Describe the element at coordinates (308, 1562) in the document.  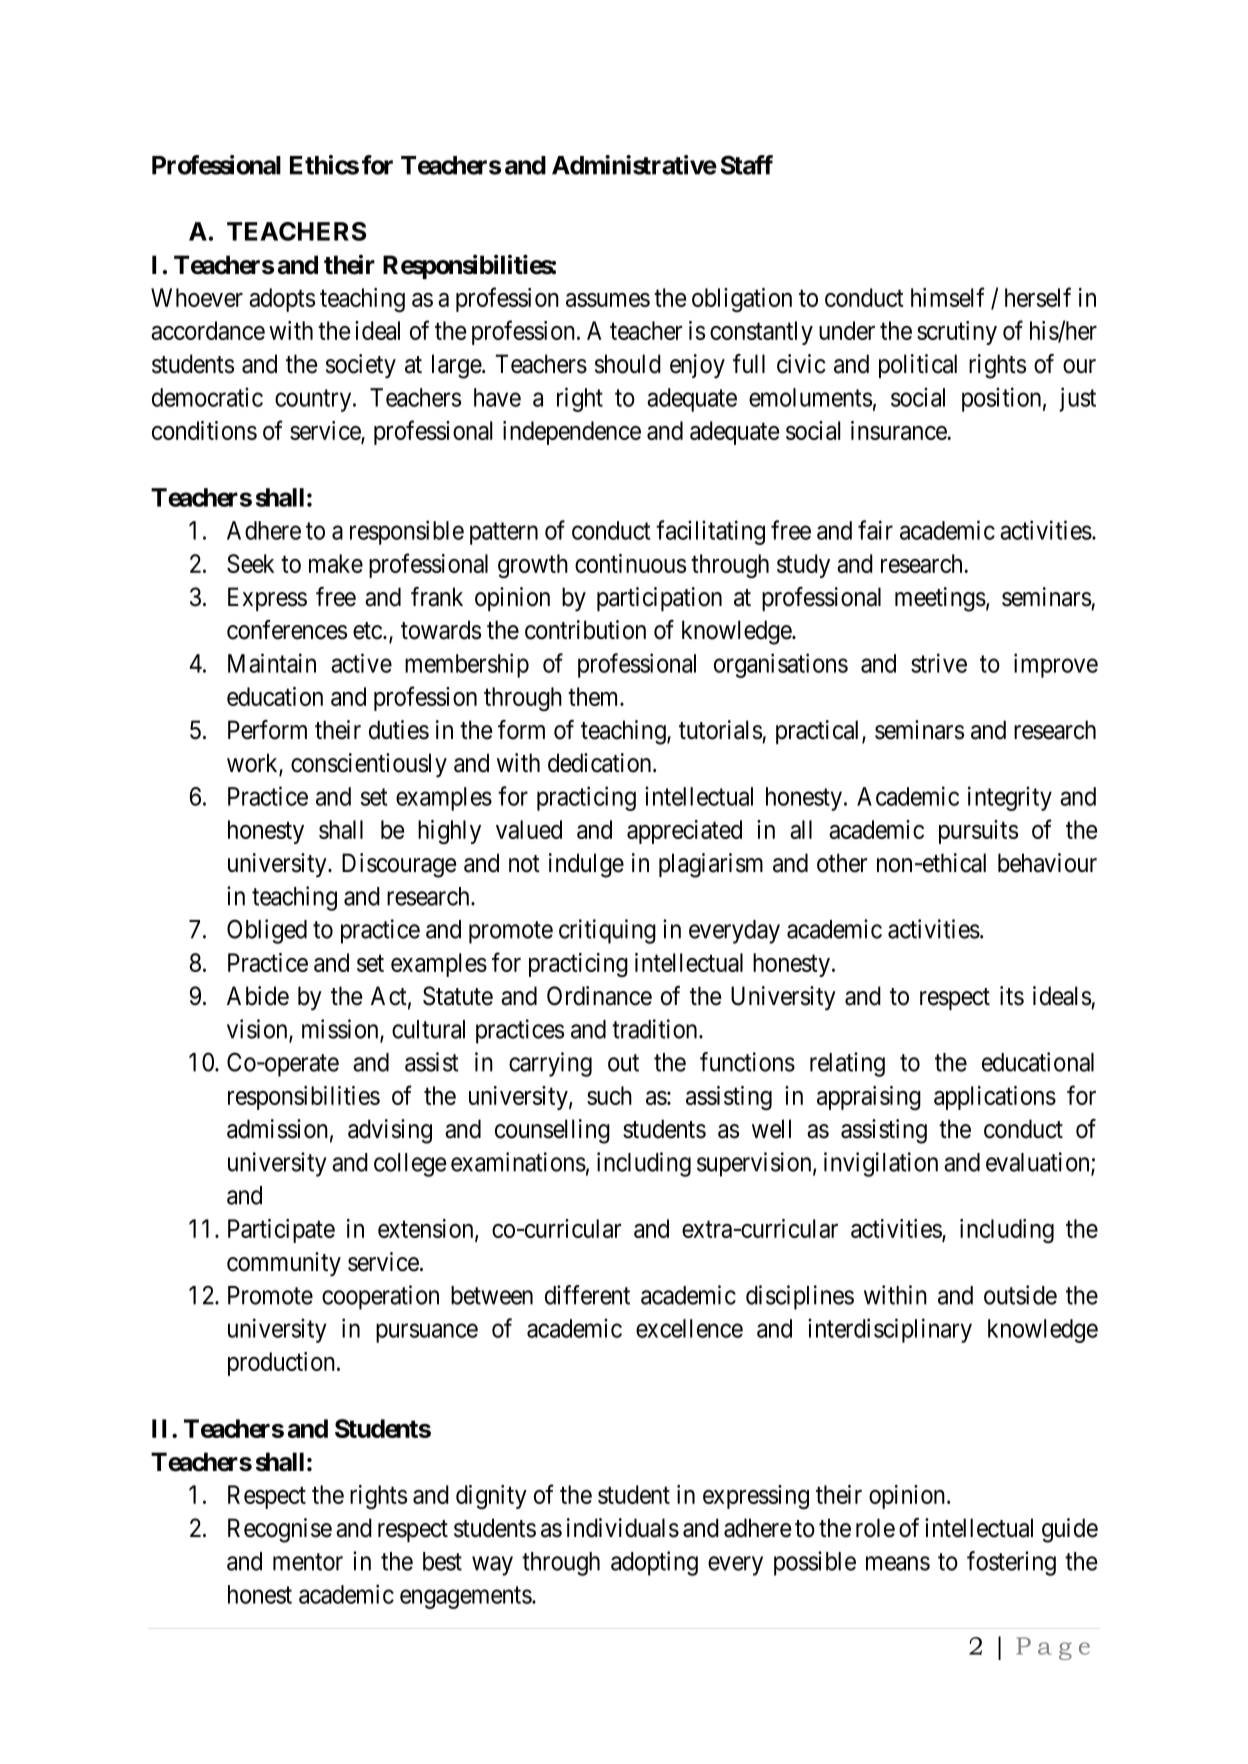
I see `mentor` at that location.
